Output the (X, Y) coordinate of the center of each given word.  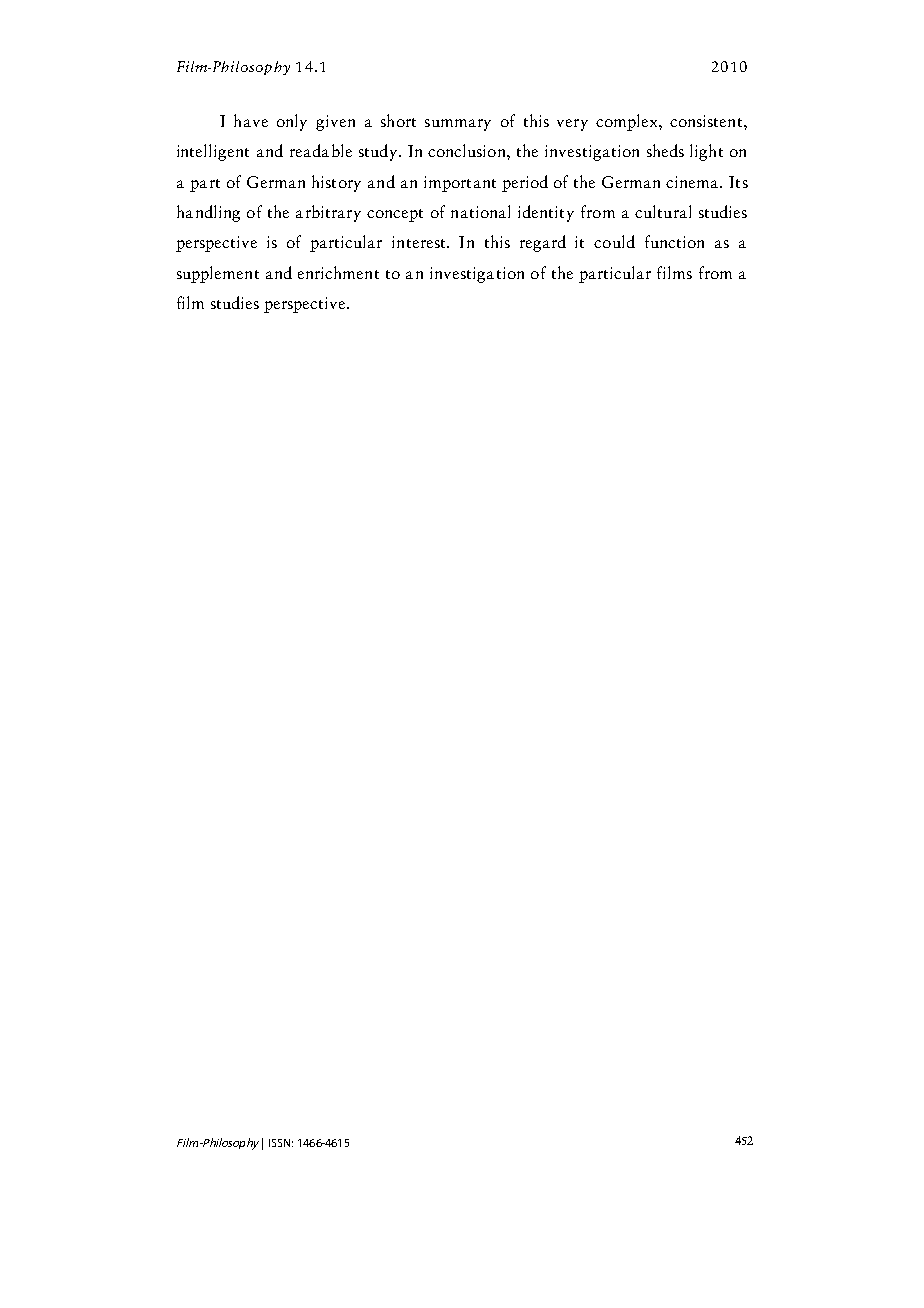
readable (321, 150)
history (336, 183)
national (480, 211)
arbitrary (328, 213)
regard (543, 243)
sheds (665, 150)
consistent (706, 121)
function (674, 241)
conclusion (468, 150)
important (460, 184)
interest (420, 242)
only (292, 122)
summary (458, 125)
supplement (218, 274)
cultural (663, 211)
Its (738, 182)
